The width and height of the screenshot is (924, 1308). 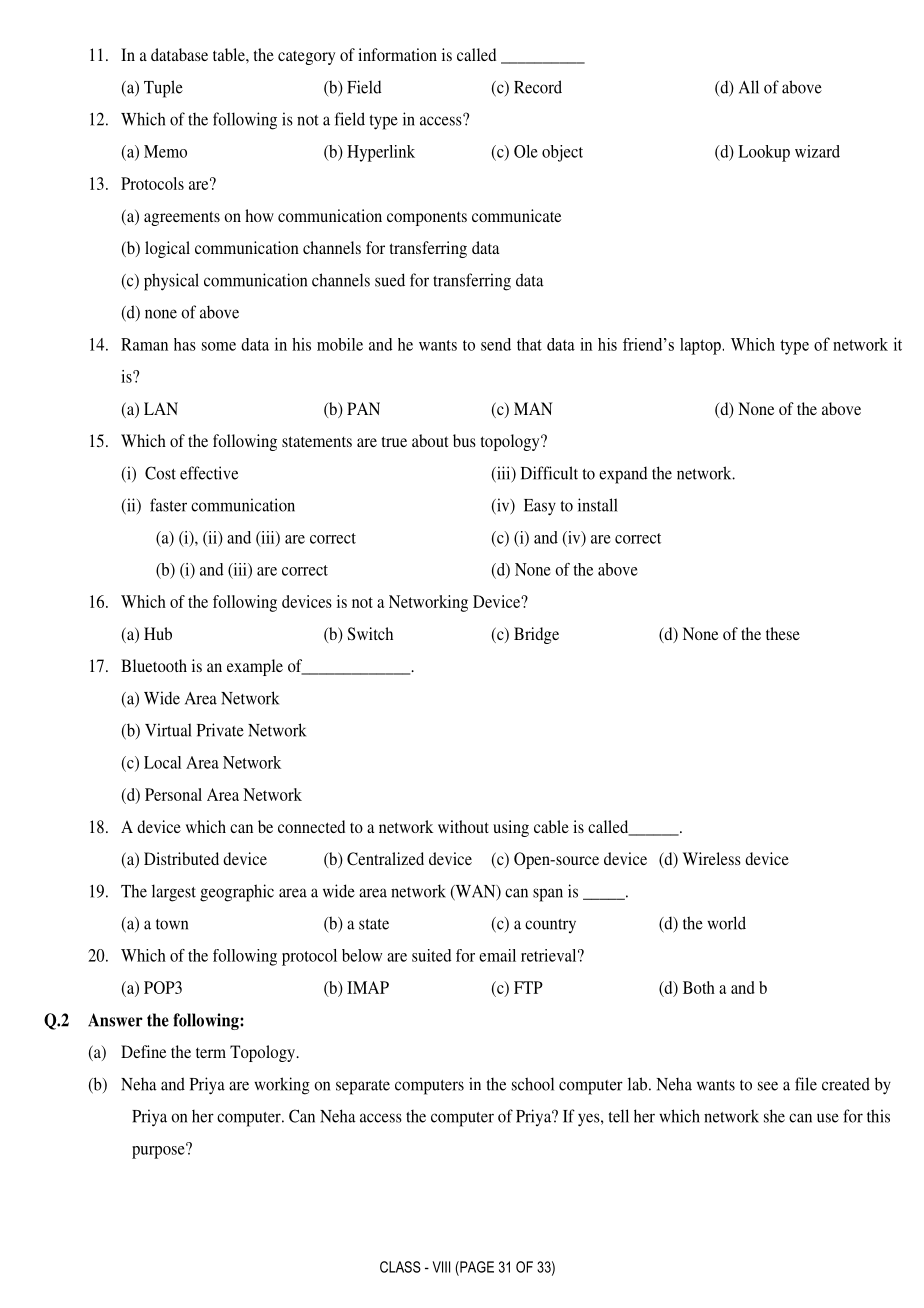 I want to click on laptop, so click(x=701, y=346).
